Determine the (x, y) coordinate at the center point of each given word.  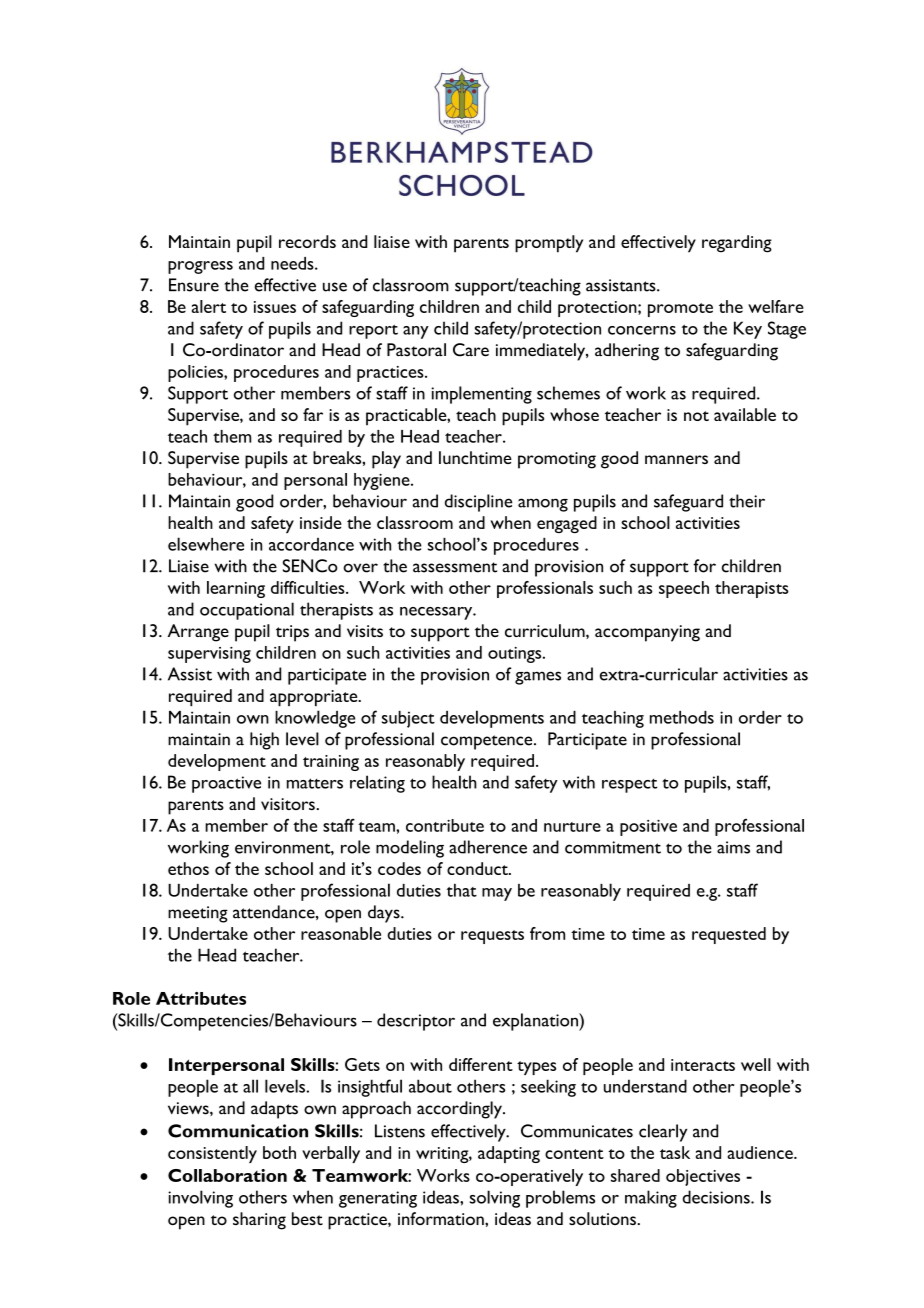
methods (682, 717)
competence (488, 742)
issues (275, 307)
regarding (737, 244)
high (264, 741)
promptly (549, 244)
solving (495, 1199)
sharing (259, 1221)
